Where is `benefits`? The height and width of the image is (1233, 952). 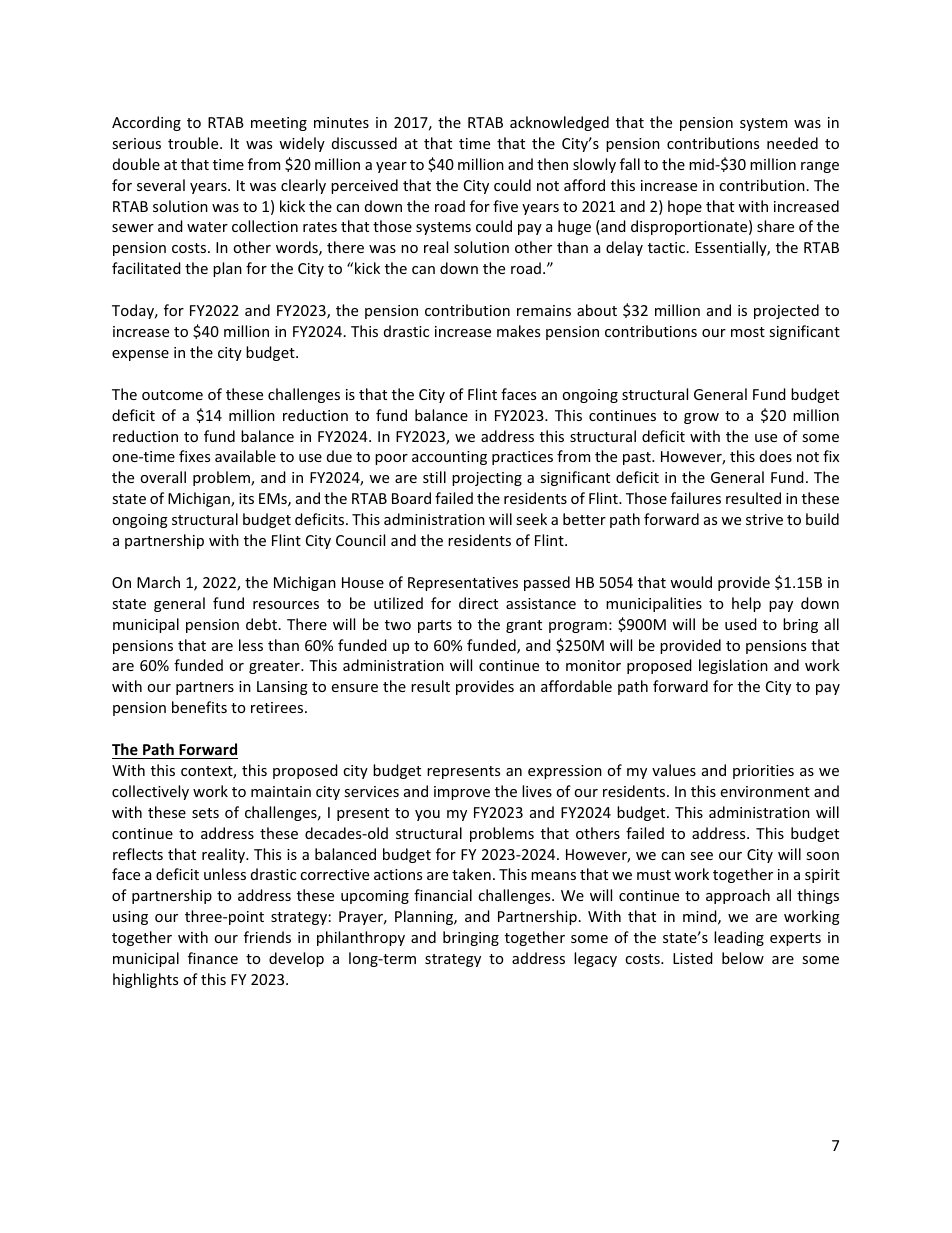 benefits is located at coordinates (199, 707).
